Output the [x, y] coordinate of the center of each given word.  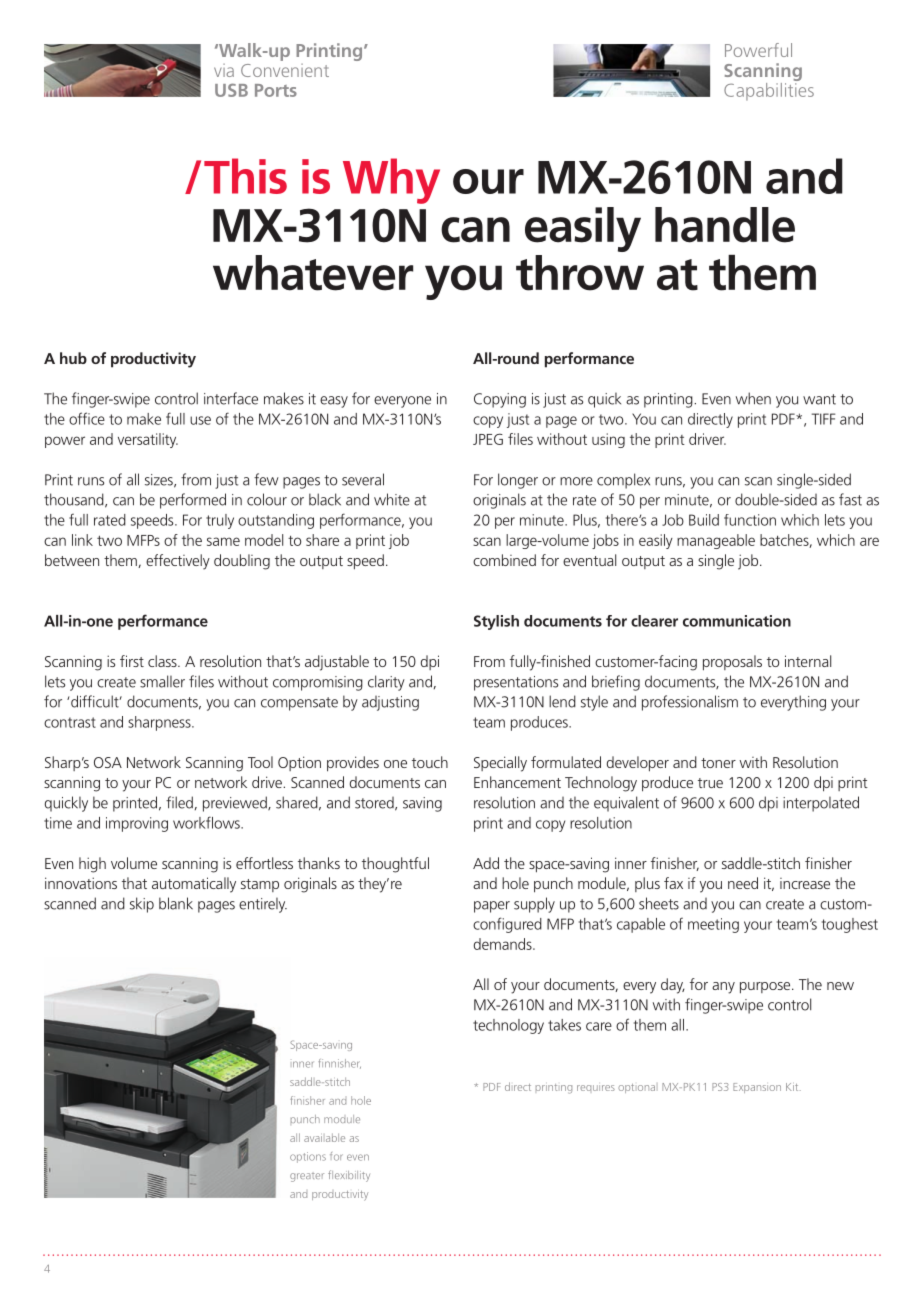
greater [307, 1177]
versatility [148, 440]
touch [430, 762]
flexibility [349, 1176]
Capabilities [769, 90]
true [710, 783]
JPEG [488, 439]
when [753, 398]
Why [391, 181]
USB [231, 90]
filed [179, 802]
